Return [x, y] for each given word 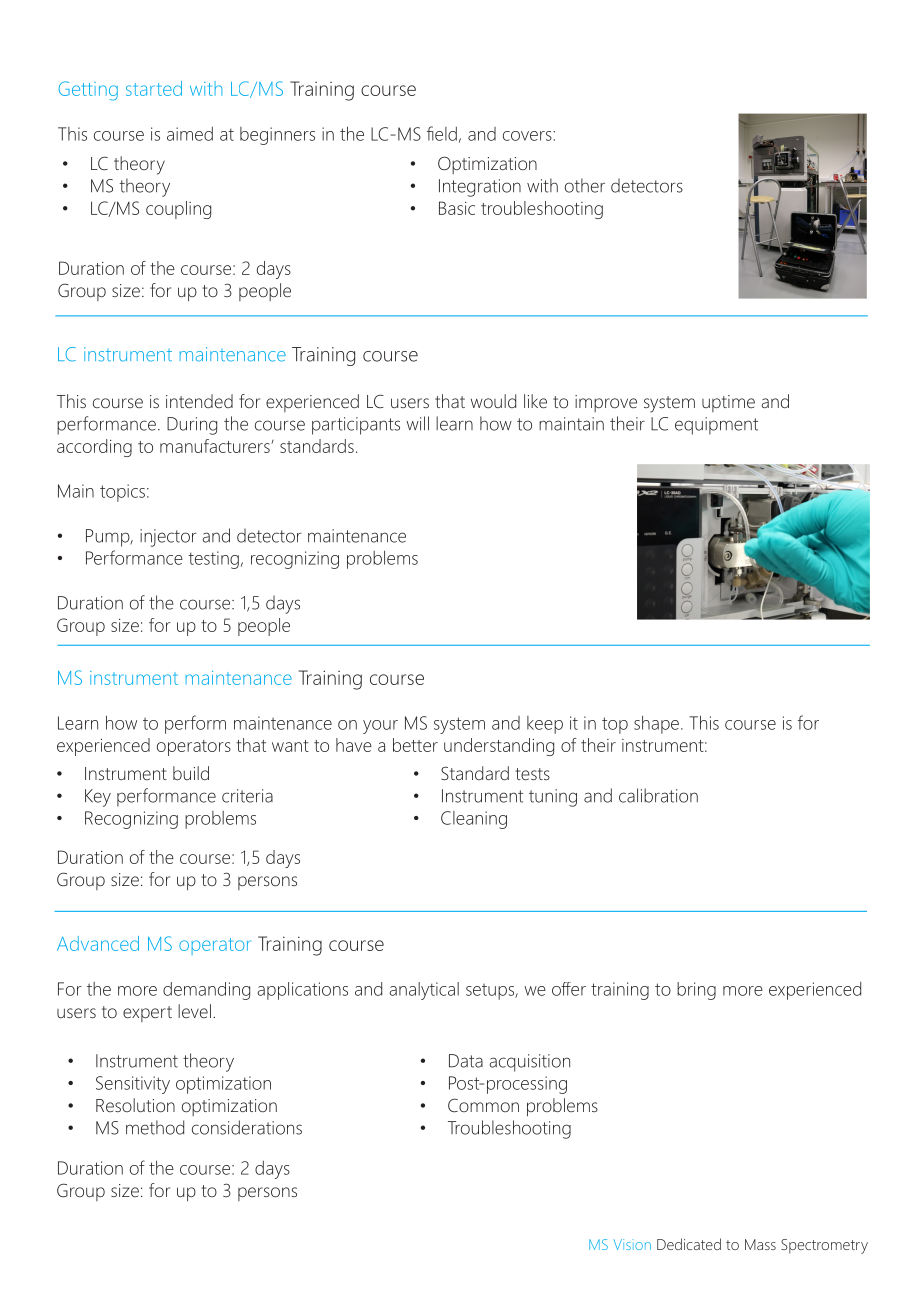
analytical [424, 991]
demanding [206, 991]
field [442, 133]
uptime [728, 403]
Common [483, 1105]
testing [213, 560]
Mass [760, 1244]
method [155, 1127]
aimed [190, 134]
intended [199, 401]
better [415, 745]
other [585, 185]
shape [656, 724]
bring [696, 991]
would [493, 401]
